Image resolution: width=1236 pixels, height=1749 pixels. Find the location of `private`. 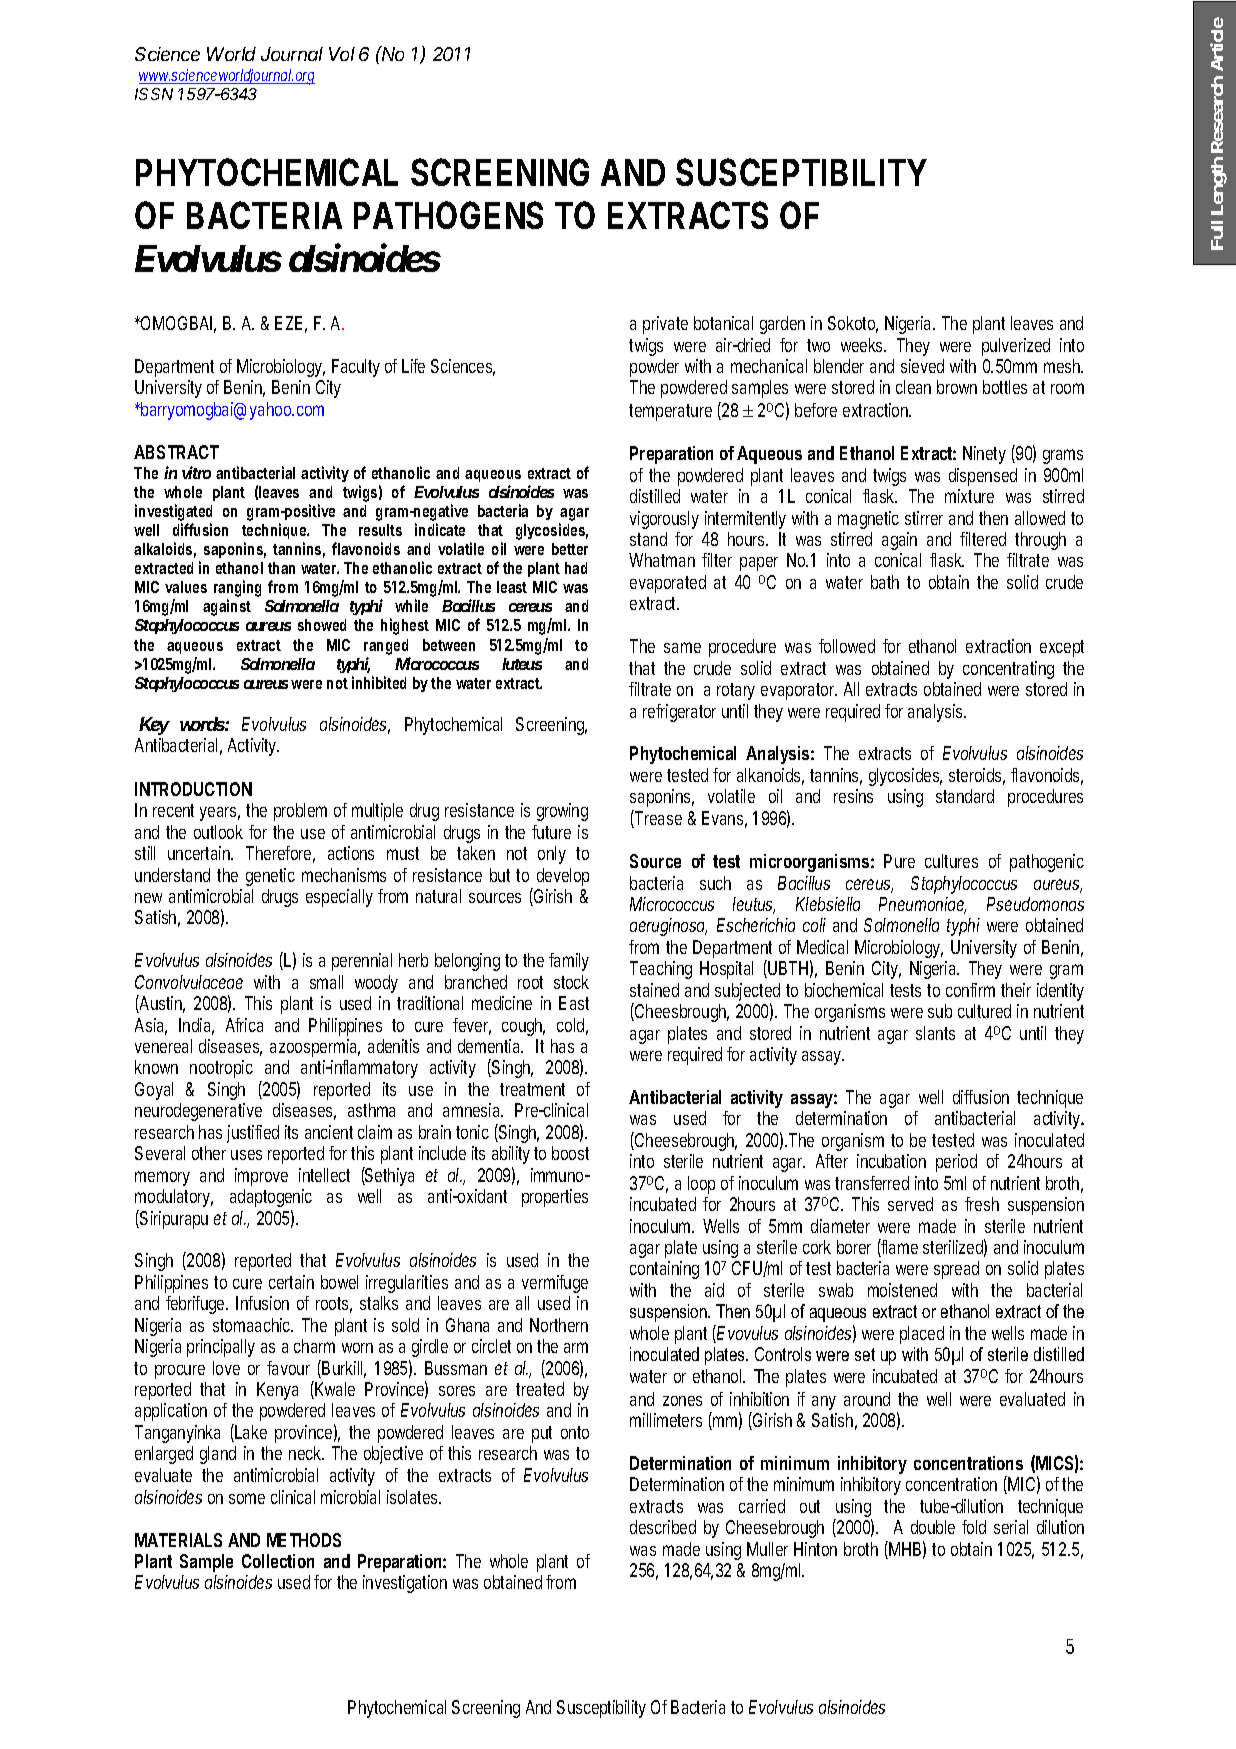

private is located at coordinates (665, 325).
